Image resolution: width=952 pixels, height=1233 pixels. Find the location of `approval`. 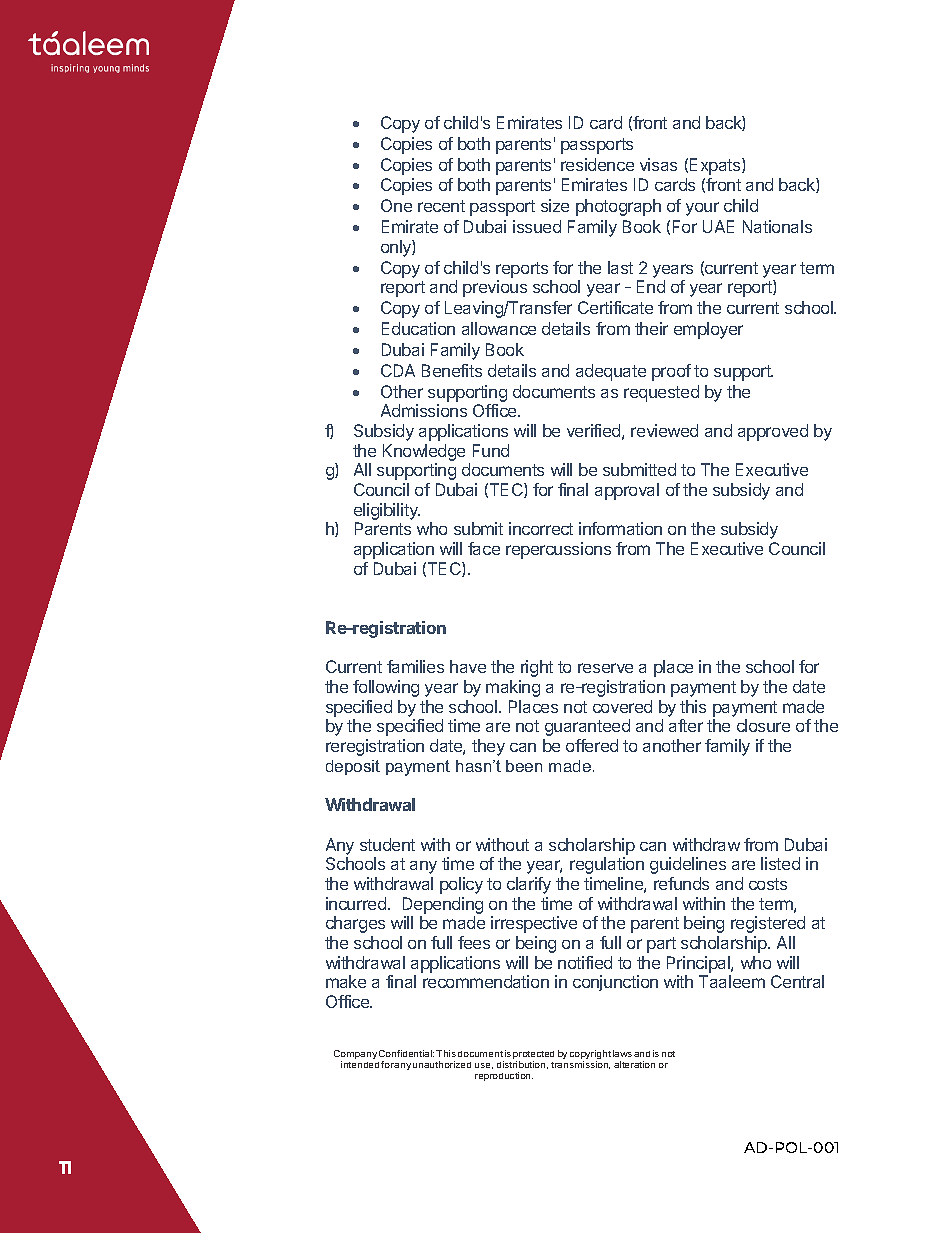

approval is located at coordinates (627, 491).
